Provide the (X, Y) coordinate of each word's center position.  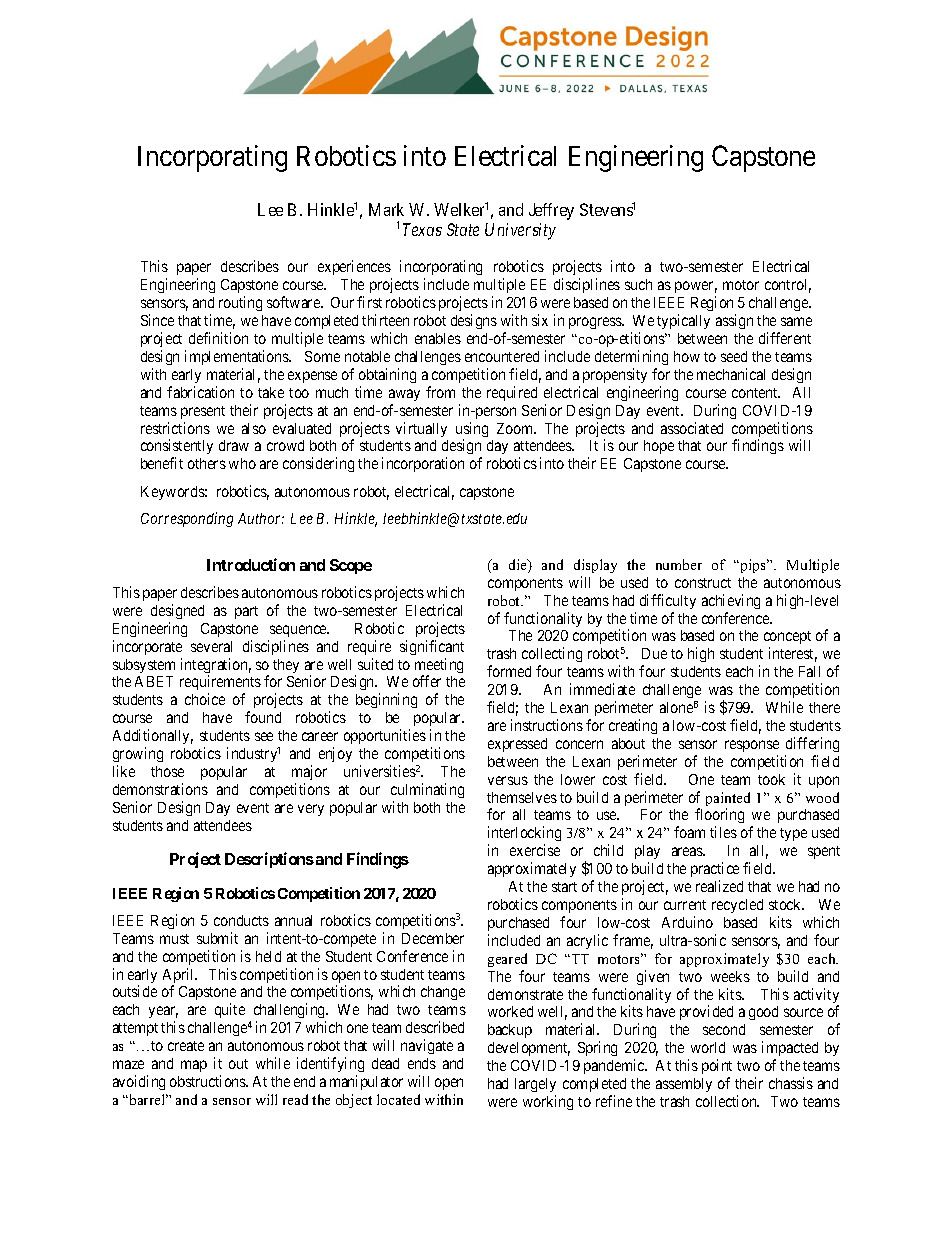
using (472, 431)
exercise (535, 850)
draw (234, 445)
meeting (439, 667)
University (520, 231)
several (211, 646)
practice (715, 871)
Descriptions (269, 860)
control (788, 286)
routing (240, 303)
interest (793, 654)
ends (422, 1063)
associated (692, 428)
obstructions (208, 1081)
